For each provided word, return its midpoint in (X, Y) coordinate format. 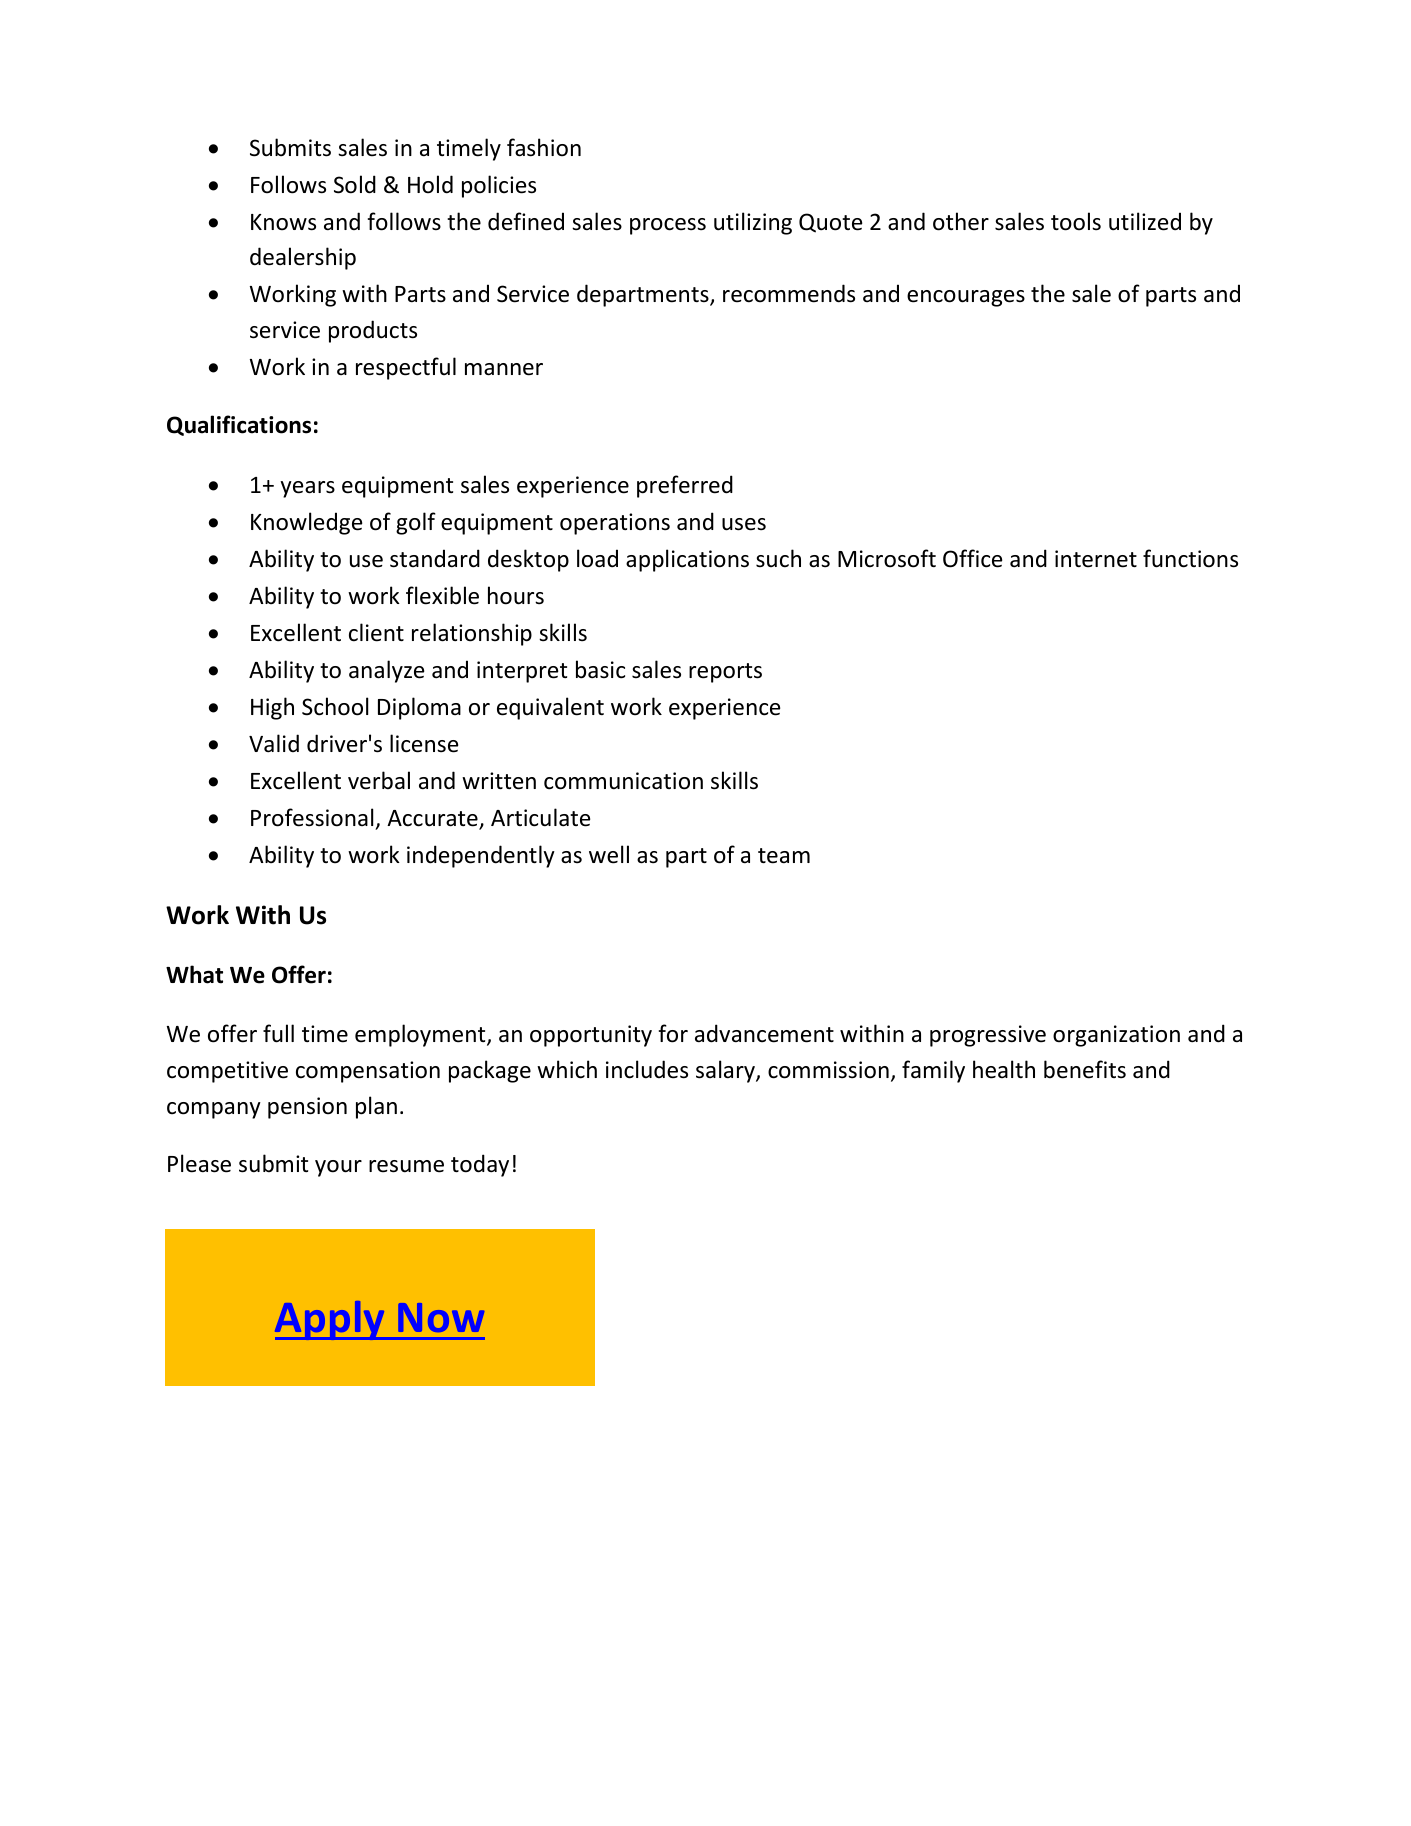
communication (623, 781)
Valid (274, 743)
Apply (331, 1320)
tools (1076, 221)
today (480, 1165)
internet (1096, 559)
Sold (355, 184)
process (668, 226)
